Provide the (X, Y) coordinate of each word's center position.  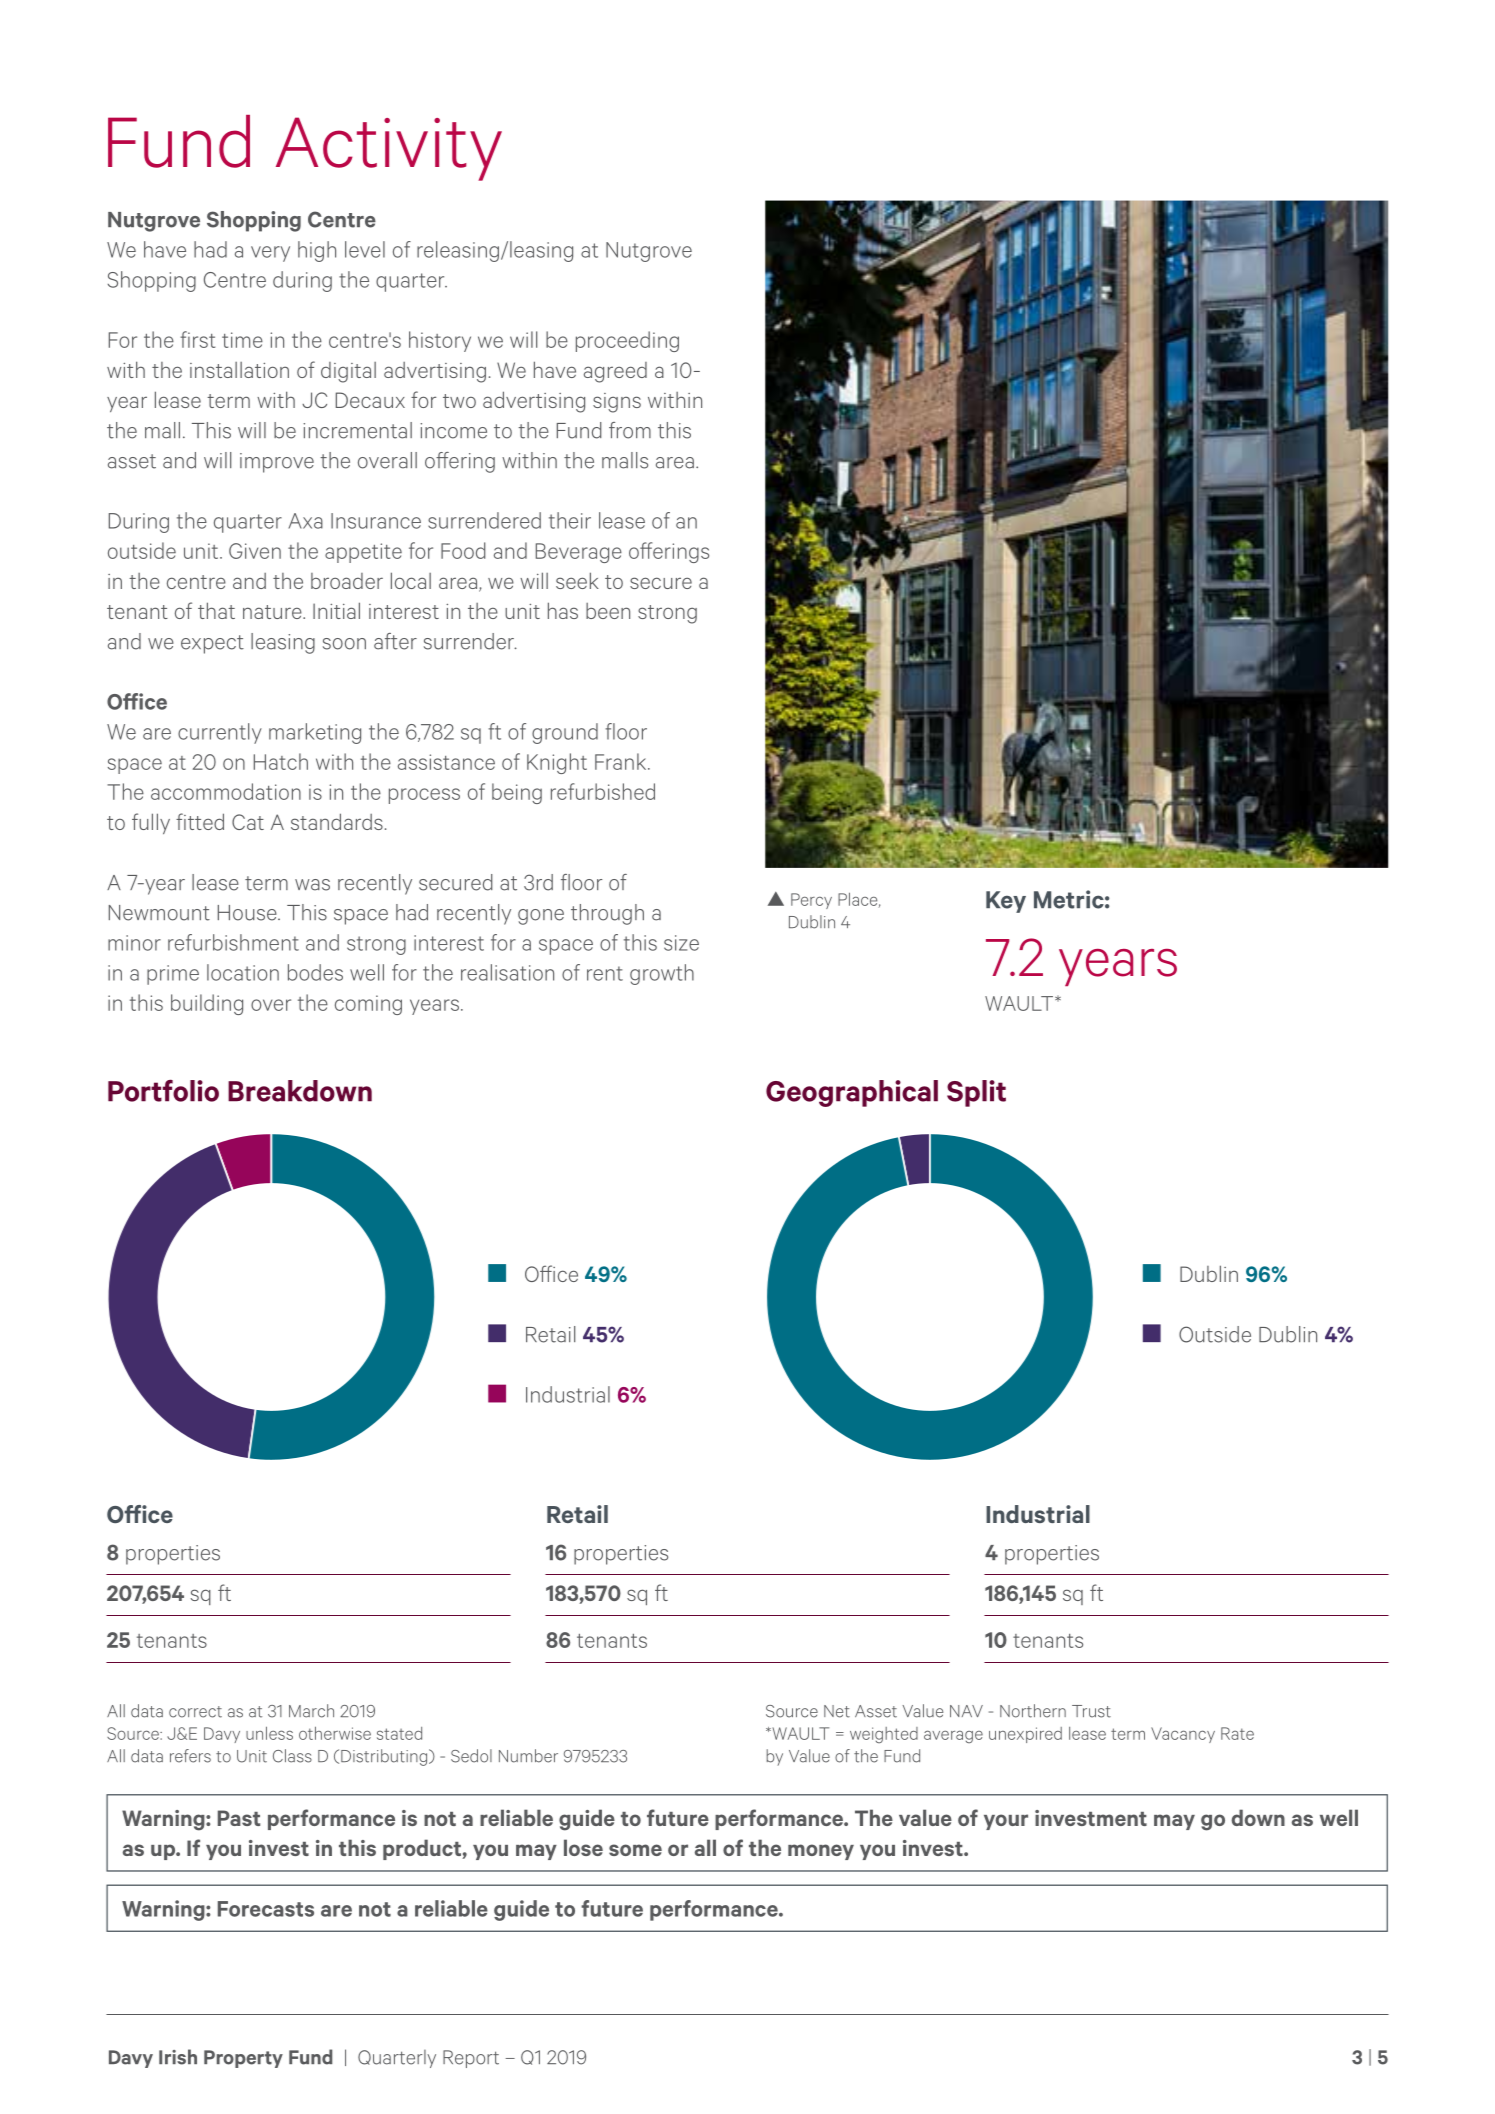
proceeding (627, 341)
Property (243, 2059)
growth (662, 974)
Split (976, 1093)
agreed (615, 372)
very (270, 254)
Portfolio (163, 1091)
